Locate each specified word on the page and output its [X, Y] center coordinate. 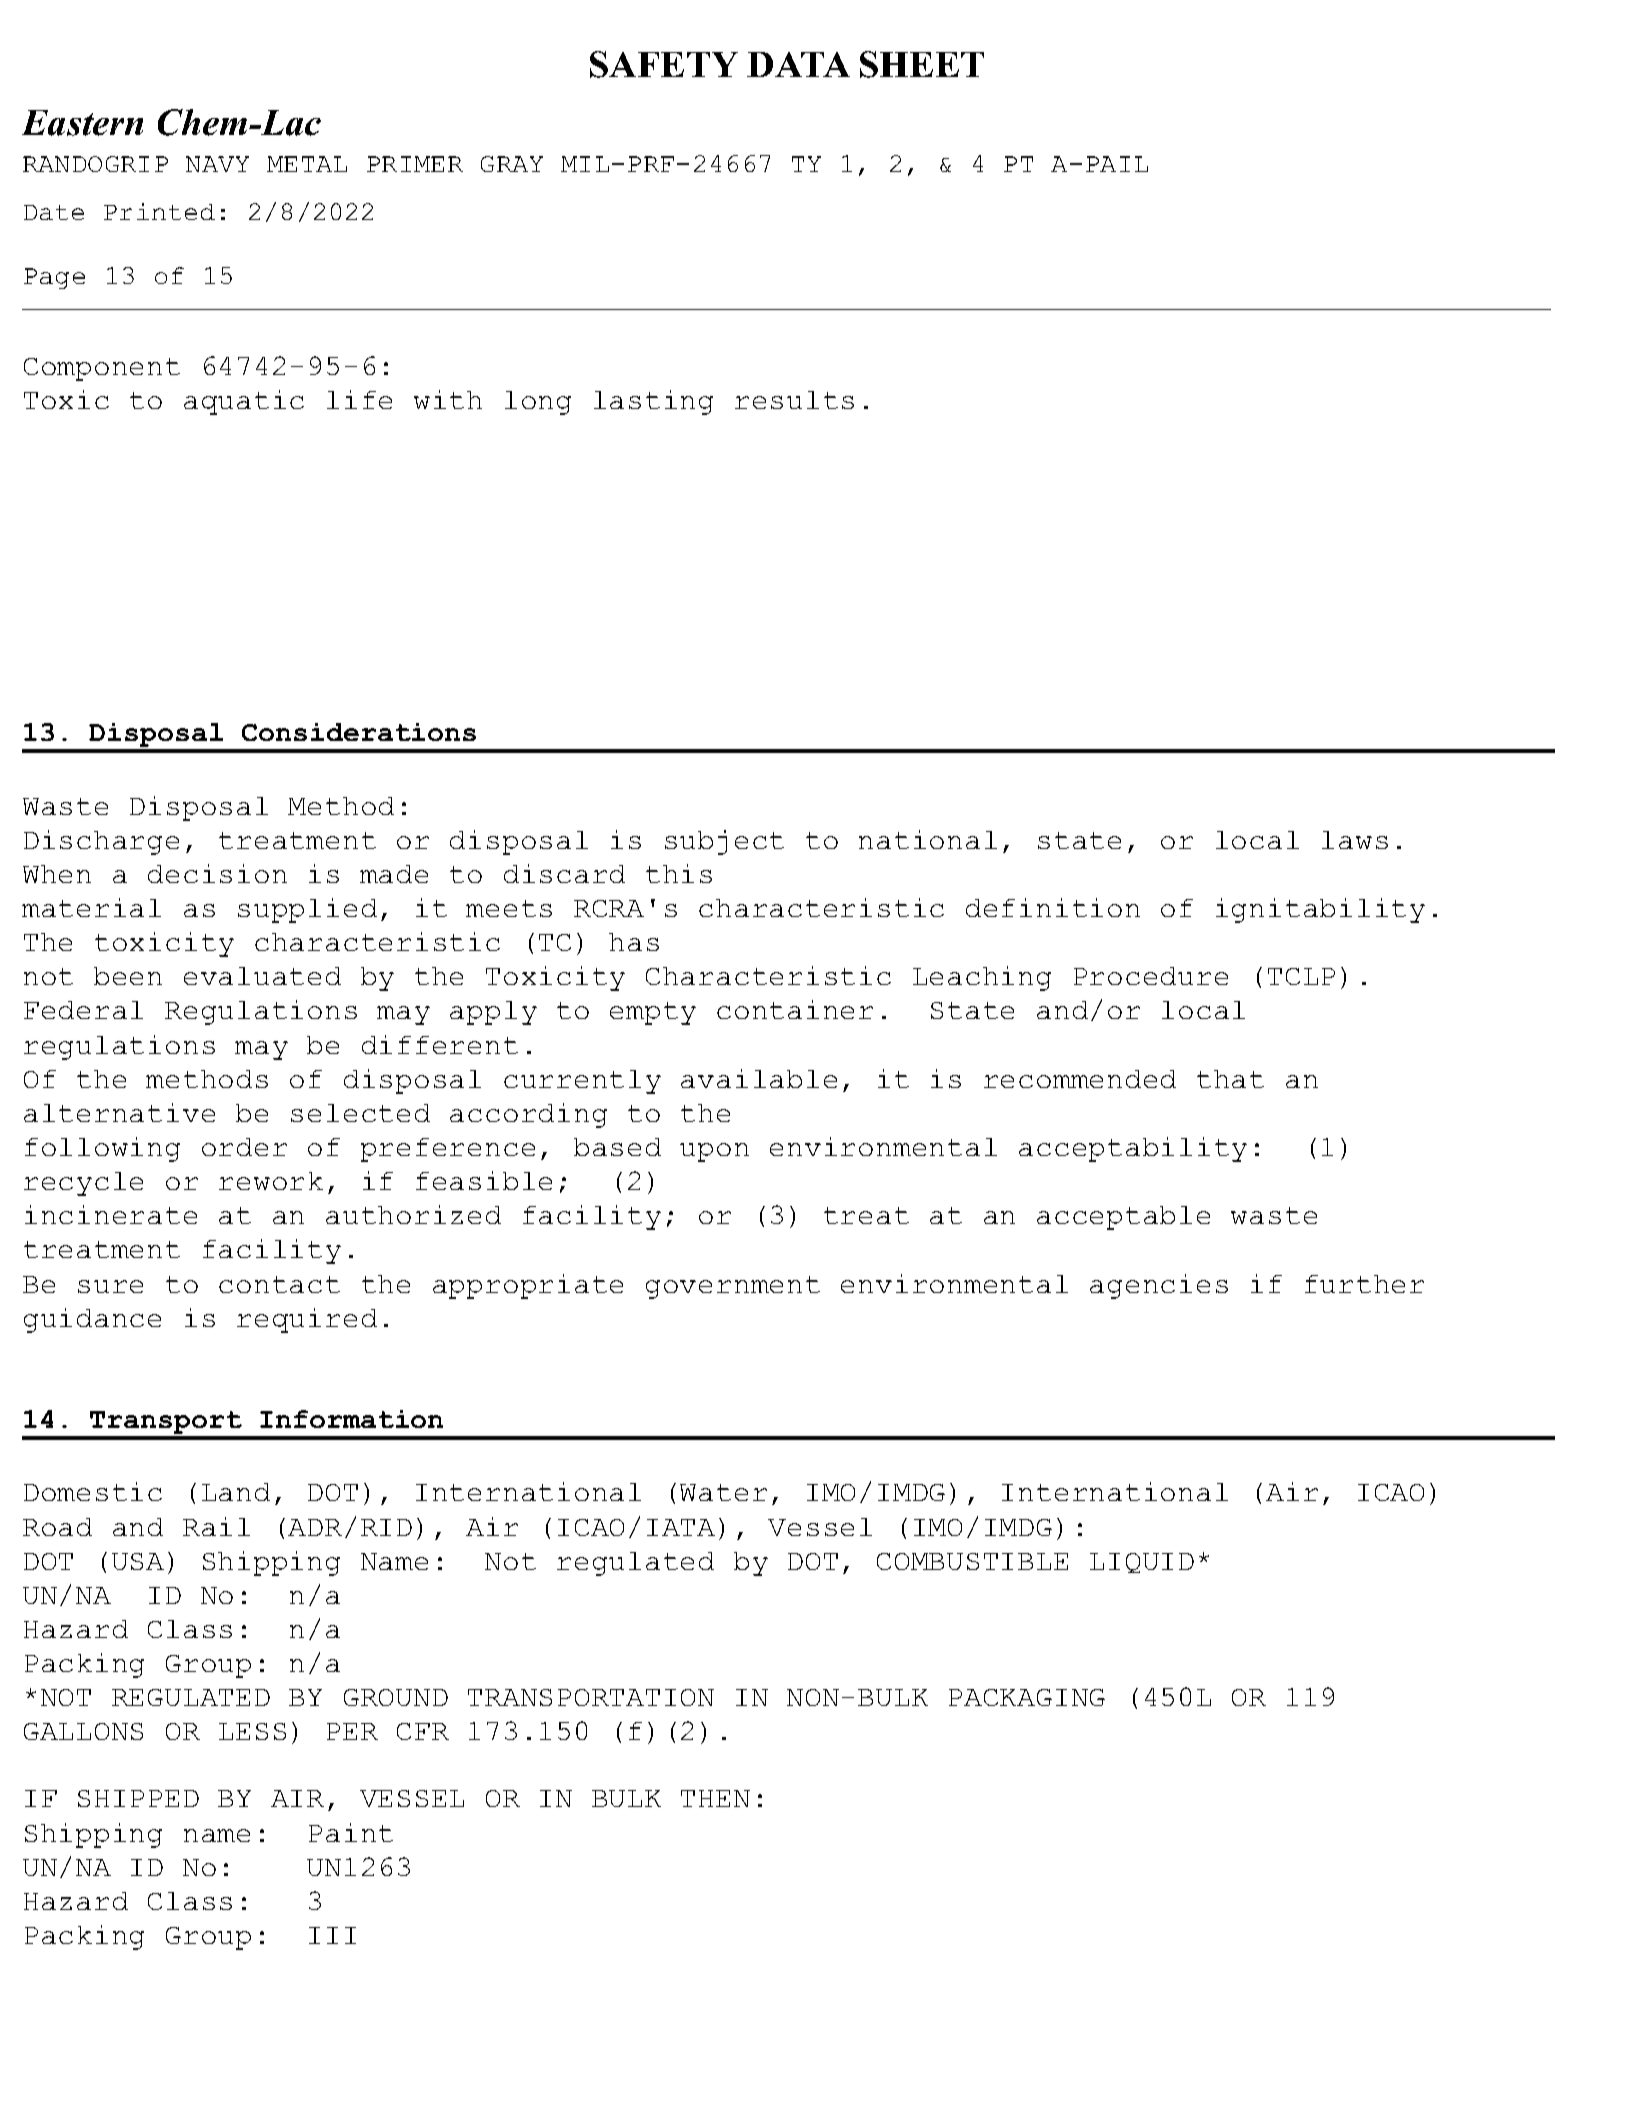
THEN [715, 1798]
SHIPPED [138, 1798]
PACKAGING [1027, 1697]
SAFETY [664, 64]
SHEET [922, 64]
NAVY [217, 164]
